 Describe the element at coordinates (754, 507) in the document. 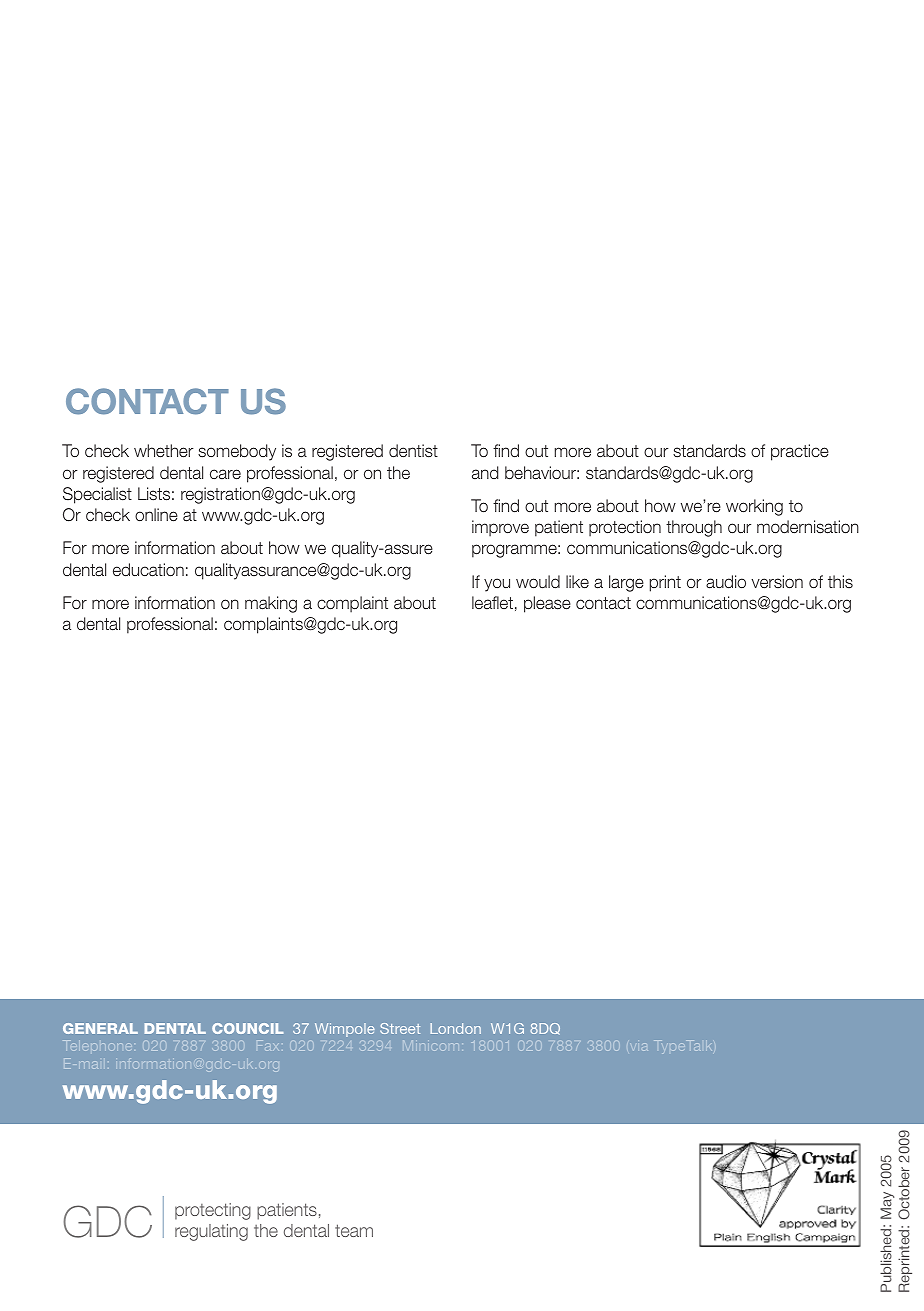

I see `working` at that location.
